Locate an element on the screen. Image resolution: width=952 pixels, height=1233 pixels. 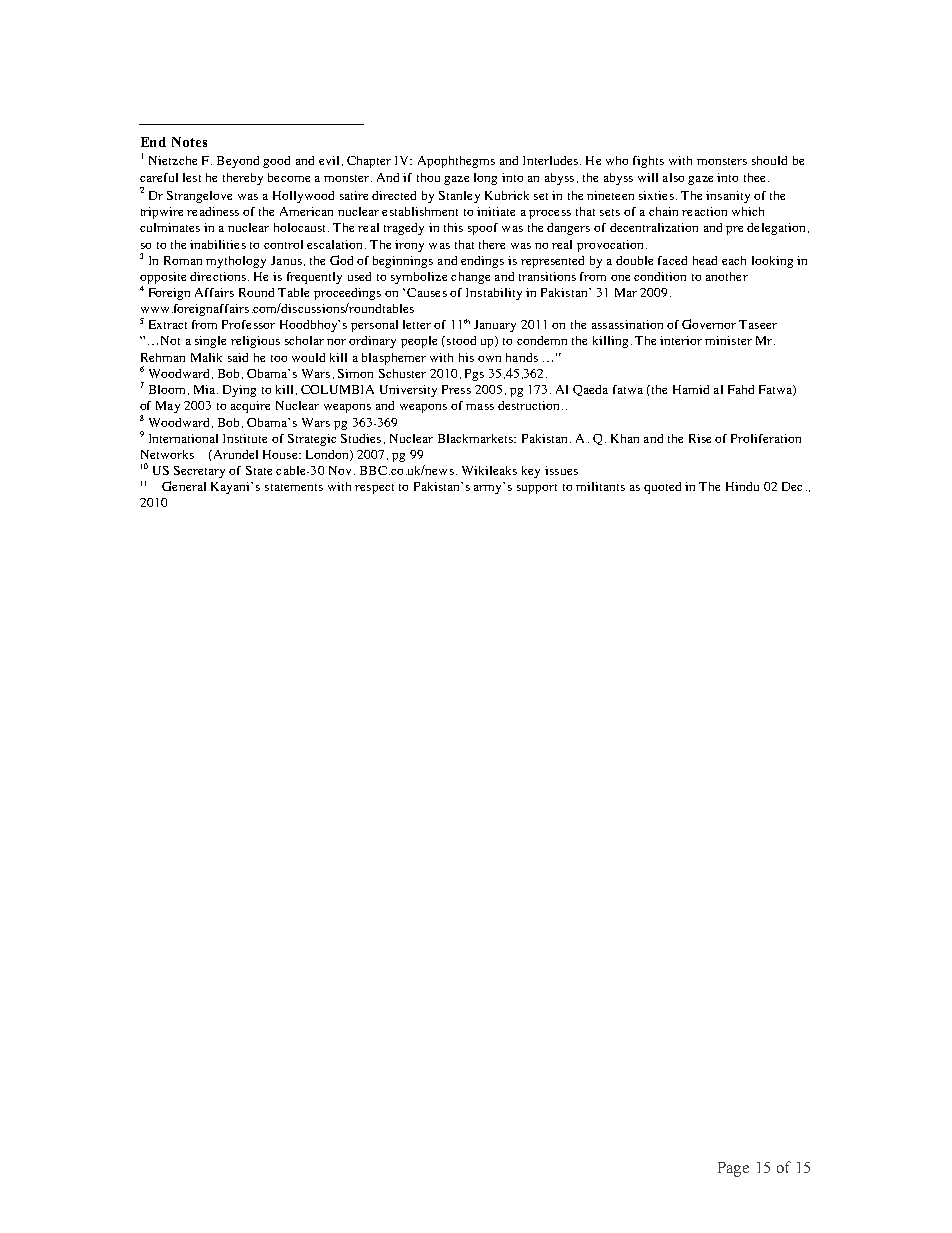
Page is located at coordinates (733, 1169).
